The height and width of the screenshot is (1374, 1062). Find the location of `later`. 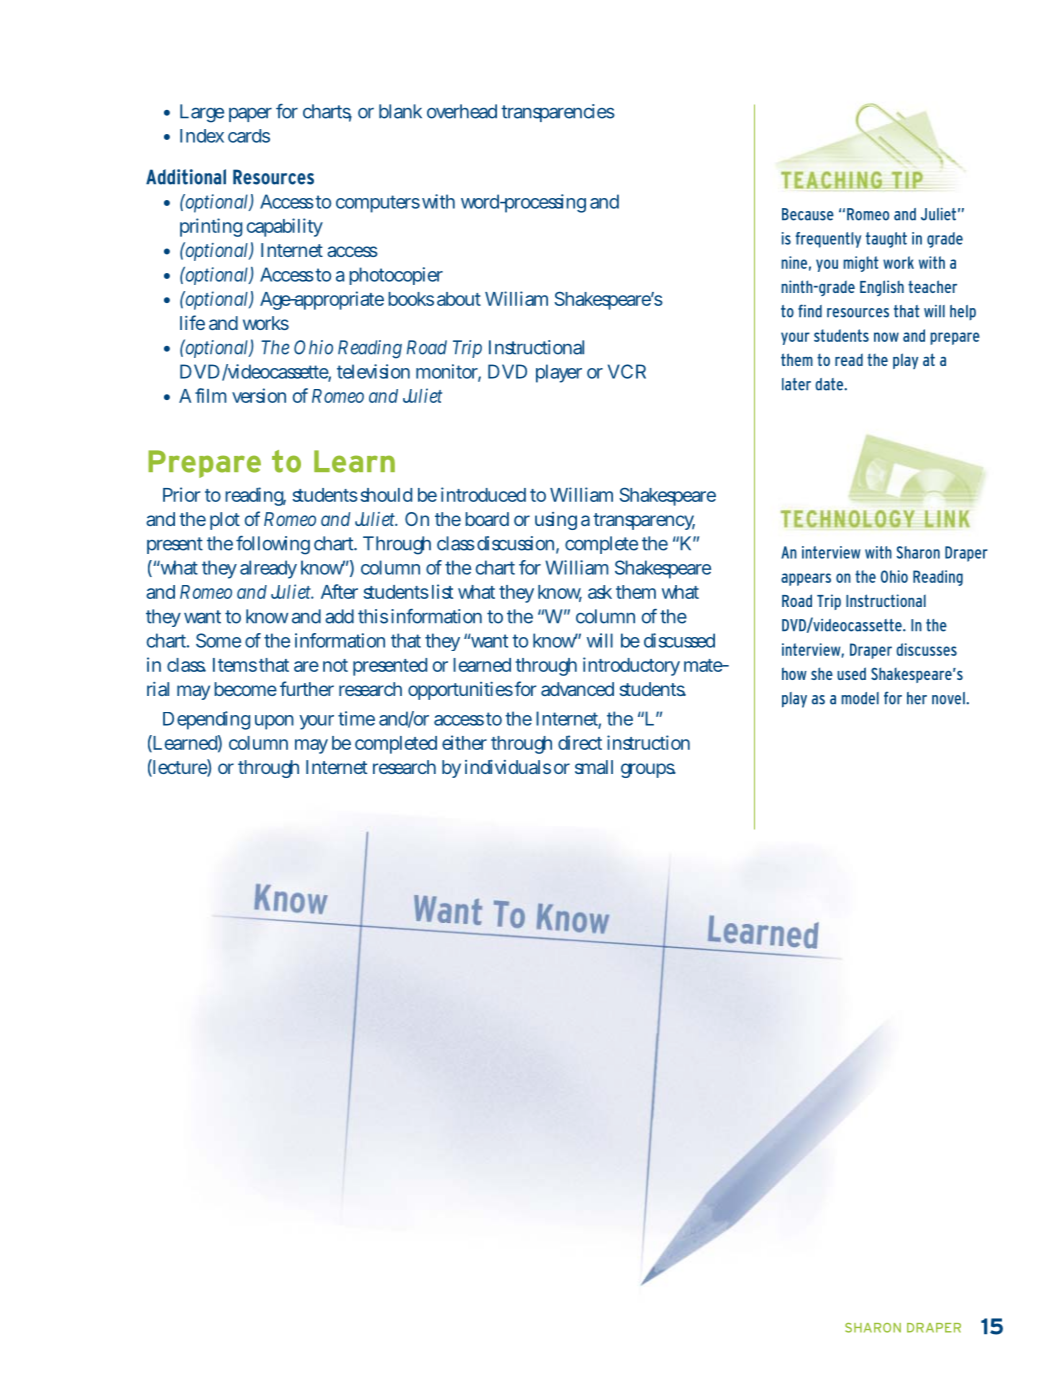

later is located at coordinates (796, 384).
